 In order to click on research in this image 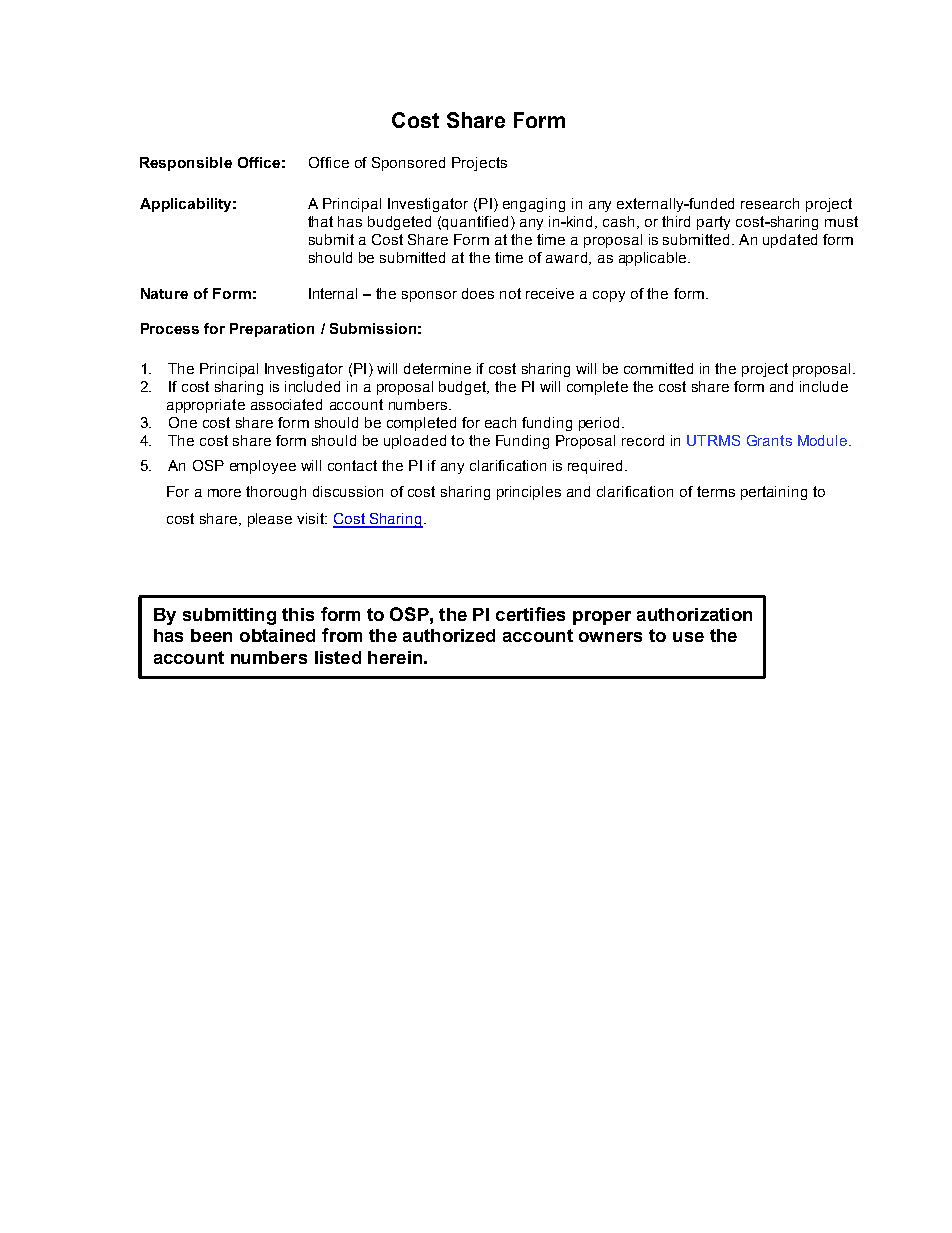, I will do `click(770, 203)`.
